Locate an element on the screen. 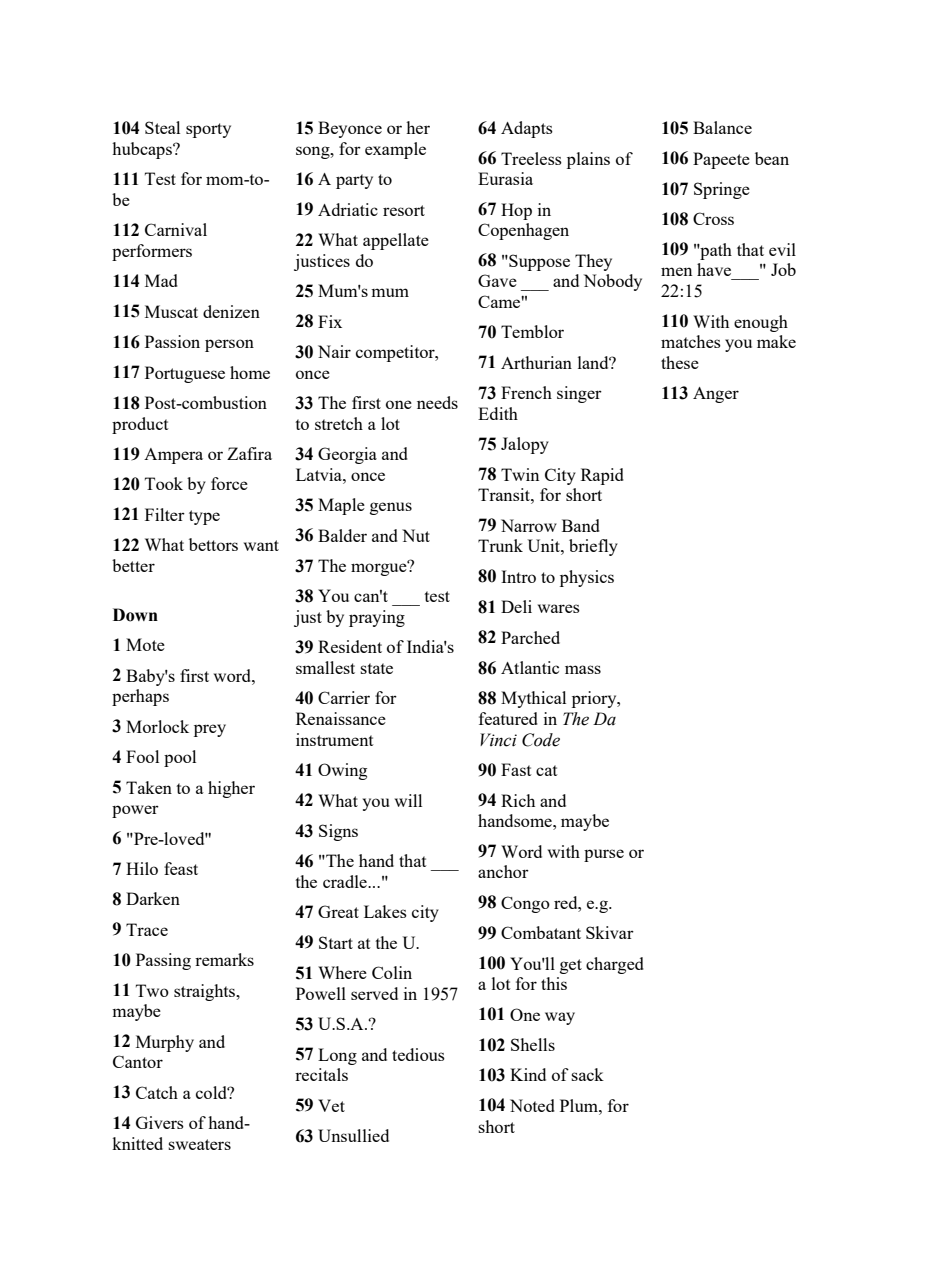  higher is located at coordinates (231, 789).
